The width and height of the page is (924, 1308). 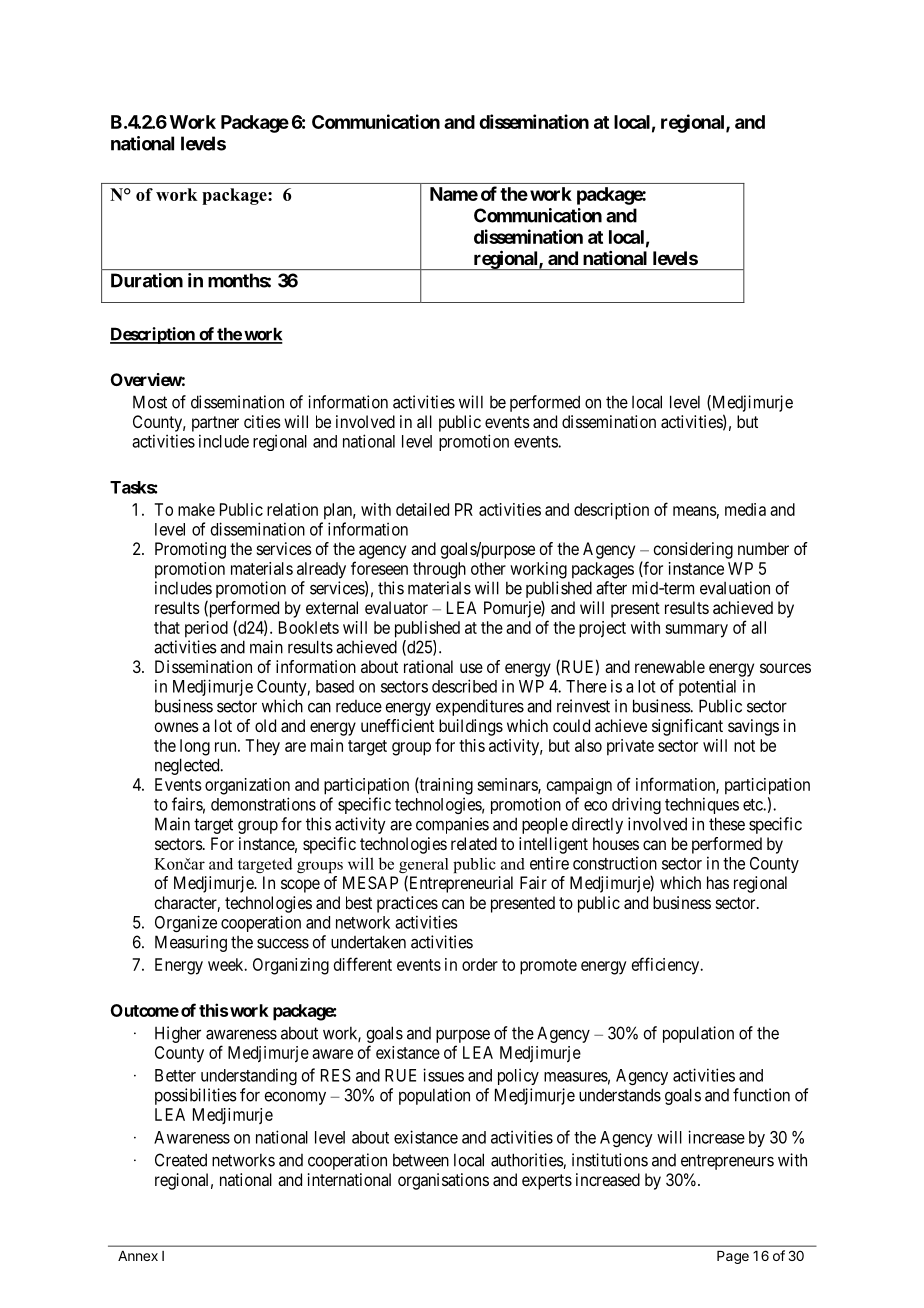 I want to click on Duration, so click(x=147, y=280).
